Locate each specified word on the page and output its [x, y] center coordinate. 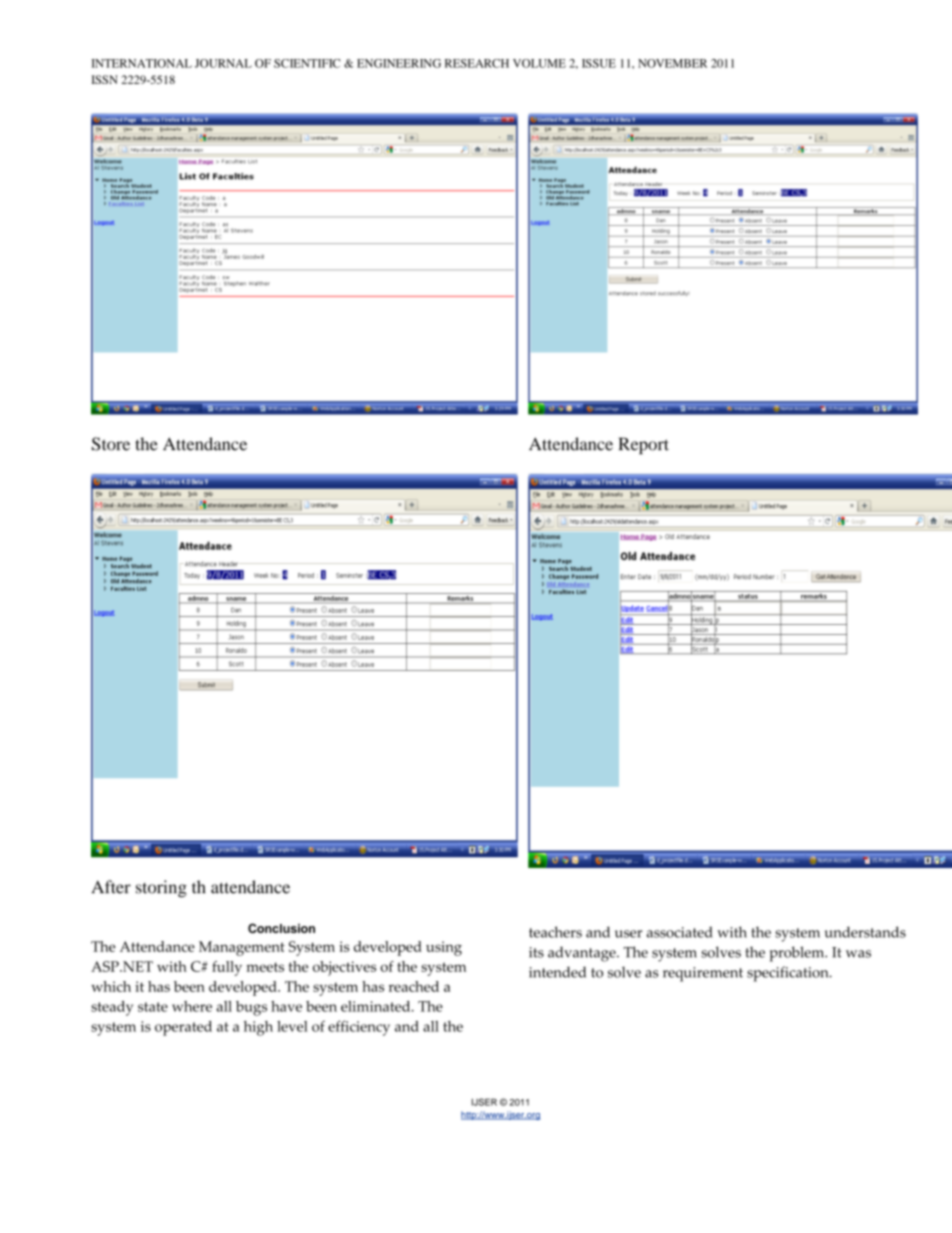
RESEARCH [477, 63]
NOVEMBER [672, 63]
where [192, 1006]
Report [643, 445]
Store [111, 444]
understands [865, 932]
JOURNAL [223, 63]
